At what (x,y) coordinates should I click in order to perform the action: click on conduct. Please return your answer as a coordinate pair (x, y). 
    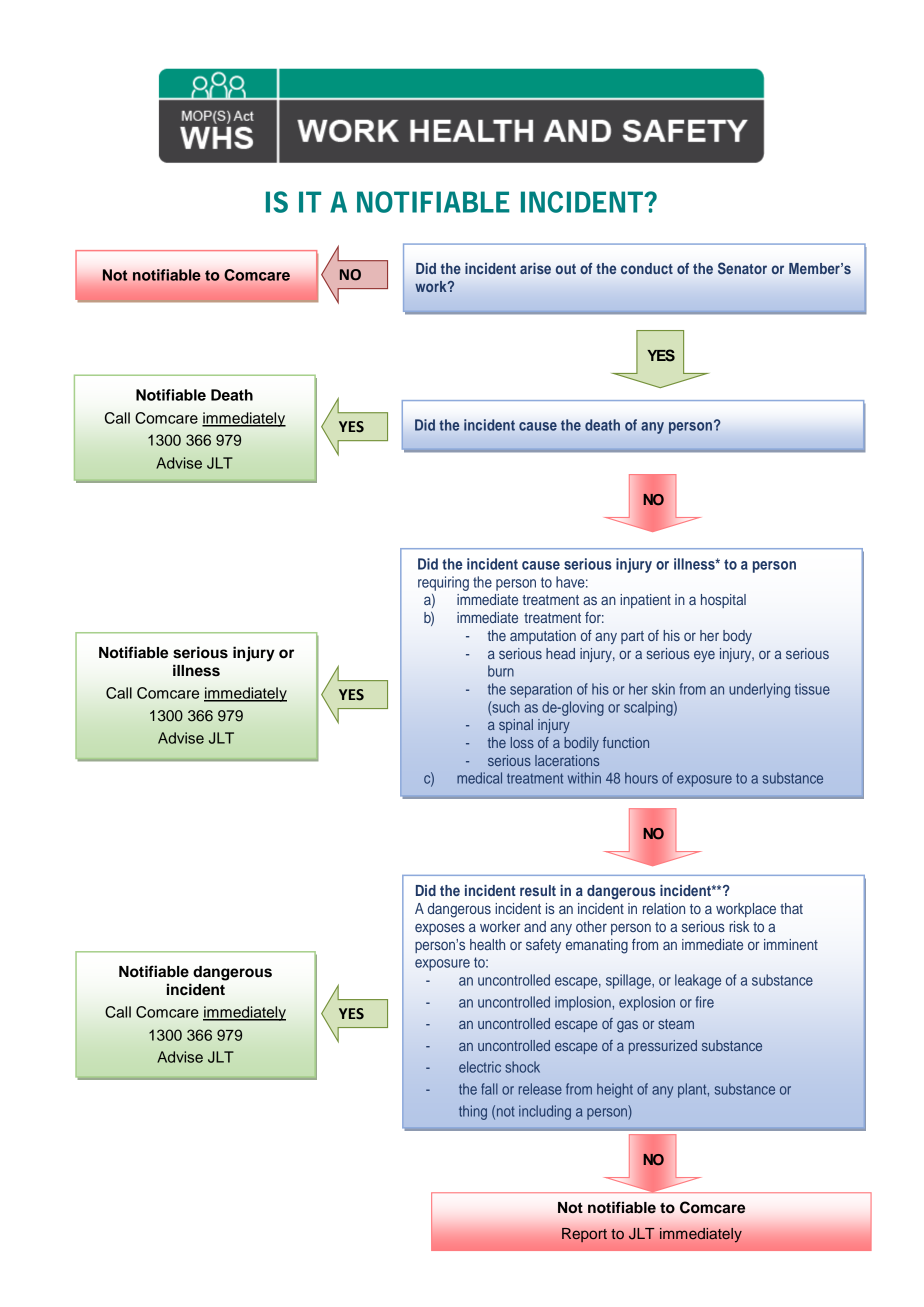
    Looking at the image, I should click on (647, 268).
